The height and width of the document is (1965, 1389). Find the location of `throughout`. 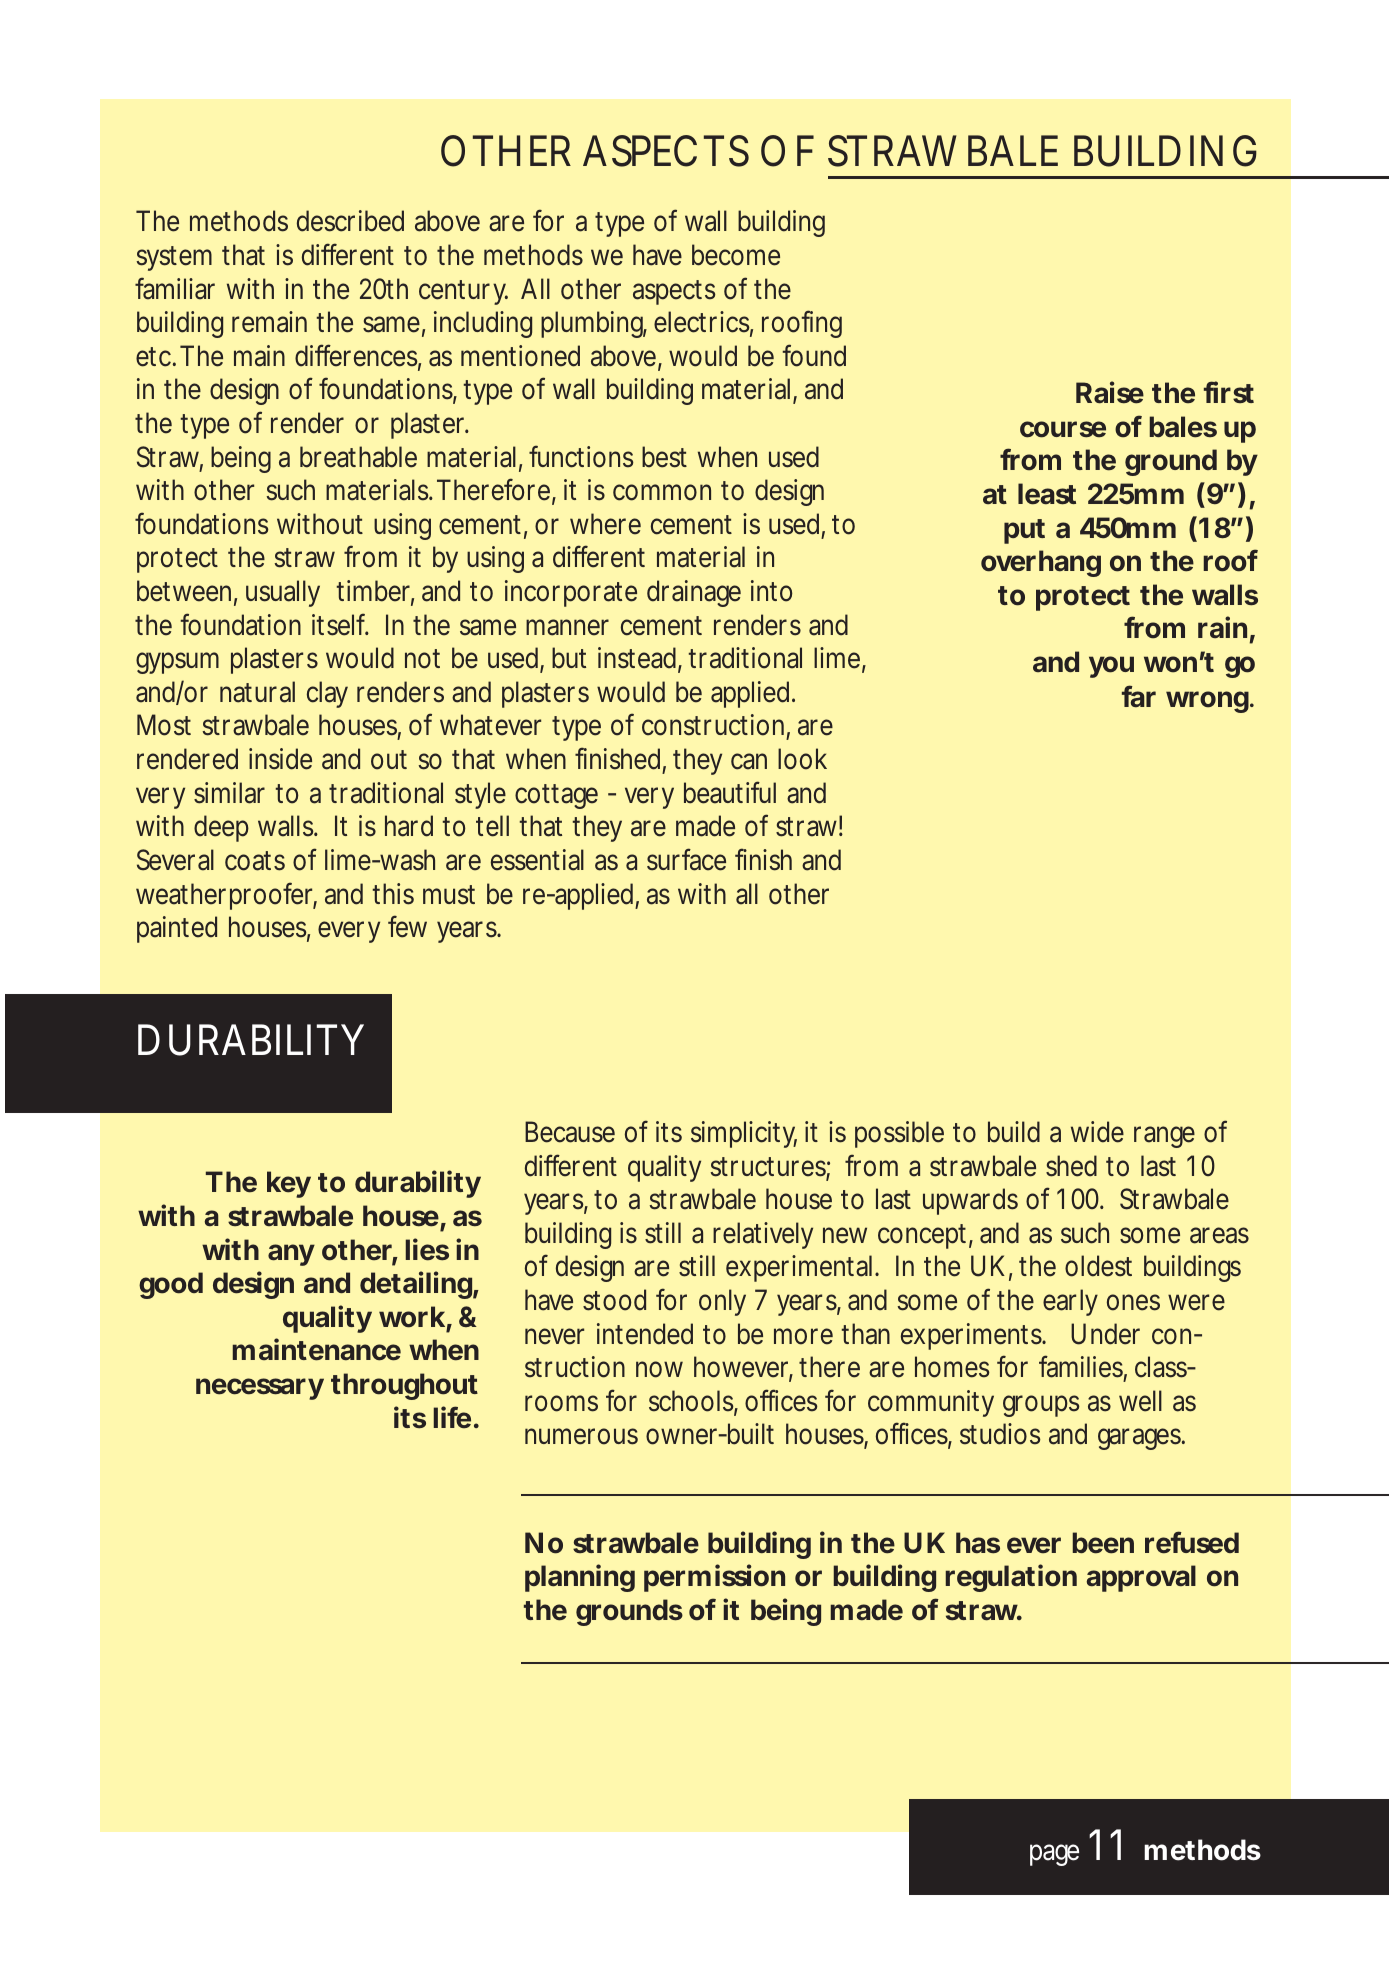

throughout is located at coordinates (404, 1386).
